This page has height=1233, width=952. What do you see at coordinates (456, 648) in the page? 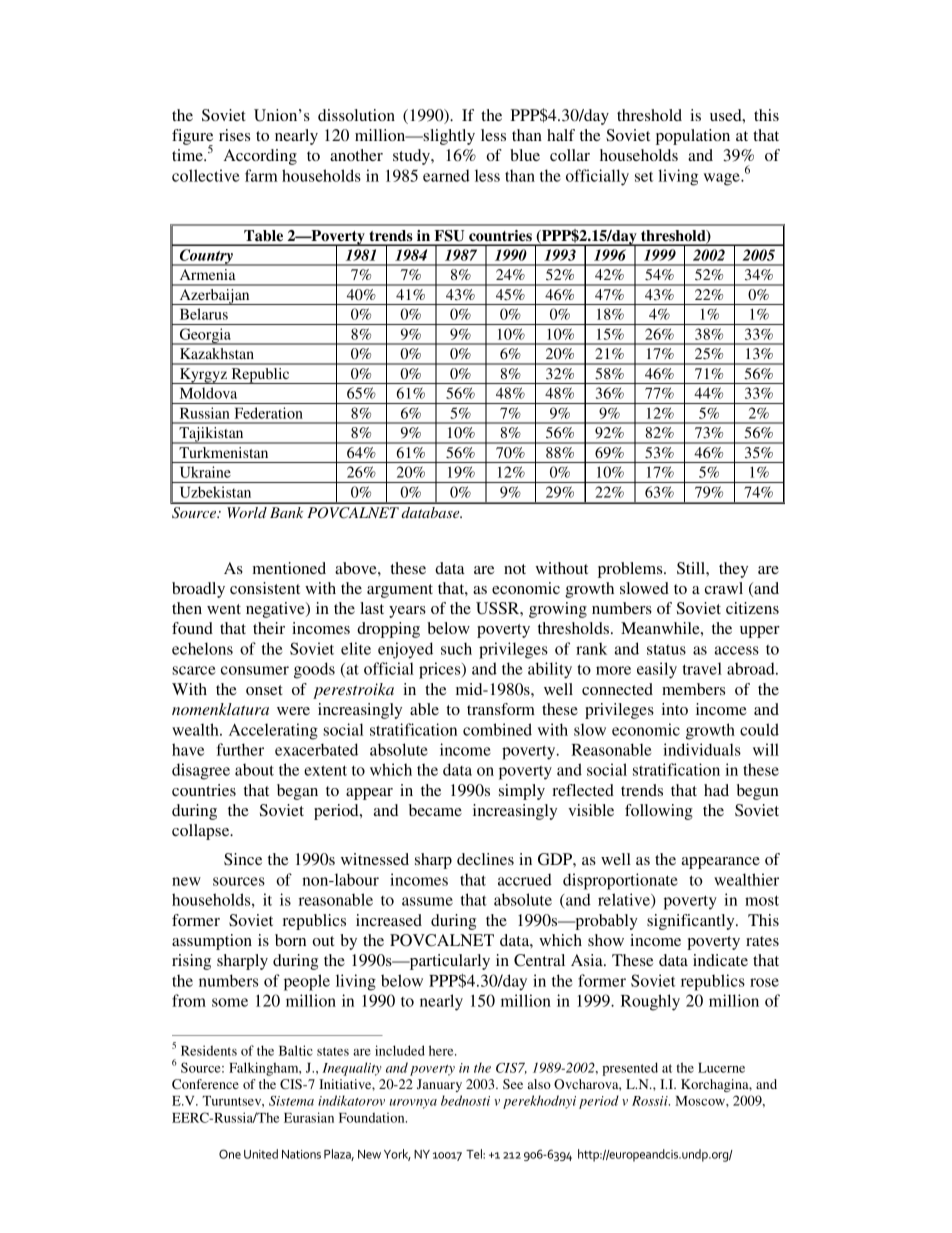
I see `such` at bounding box center [456, 648].
